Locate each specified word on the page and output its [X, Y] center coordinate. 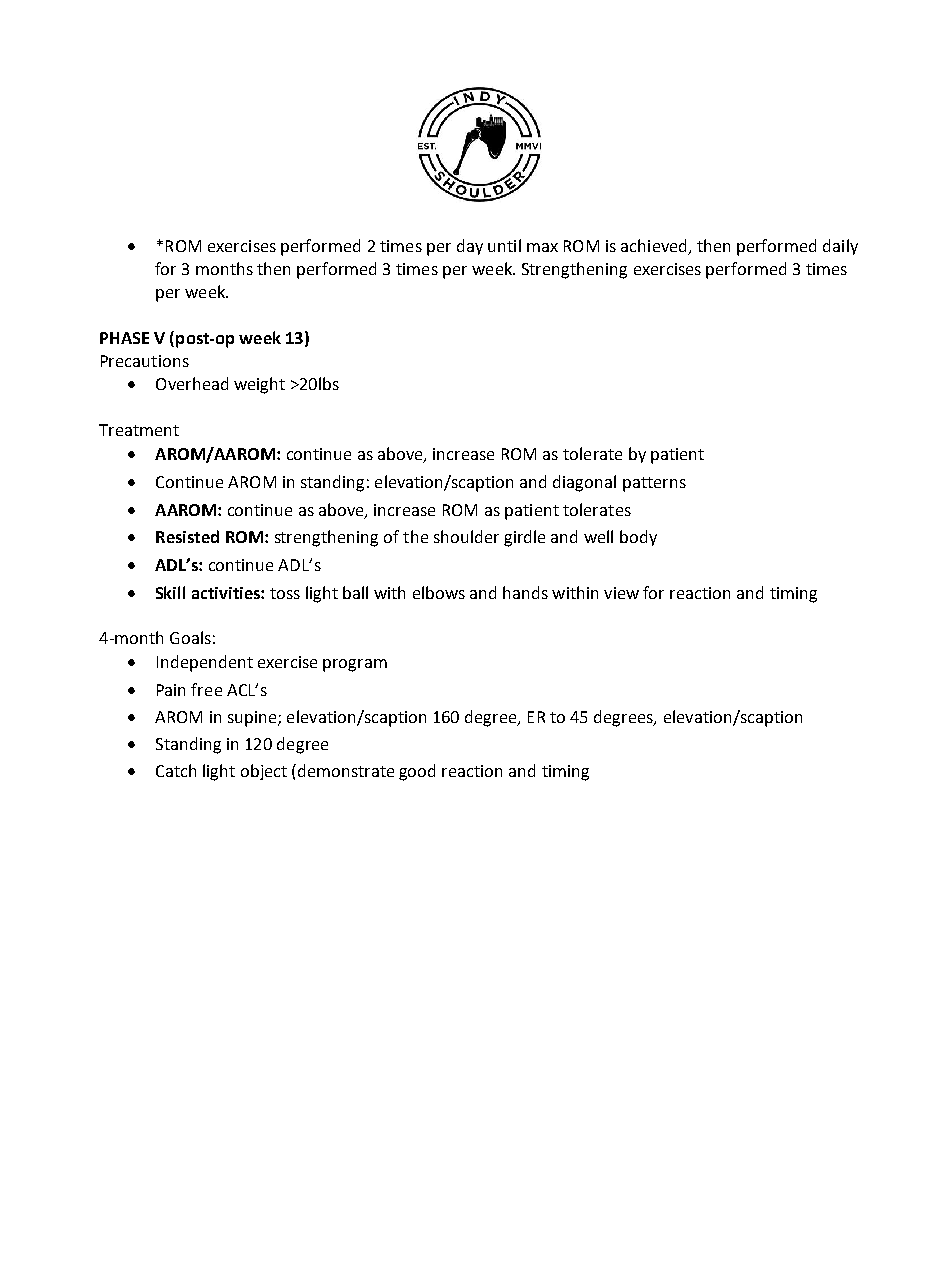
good [417, 772]
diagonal [584, 483]
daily [840, 247]
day [470, 247]
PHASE [124, 338]
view [621, 593]
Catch [176, 770]
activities [227, 593]
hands [525, 592]
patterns [654, 484]
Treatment [139, 430]
